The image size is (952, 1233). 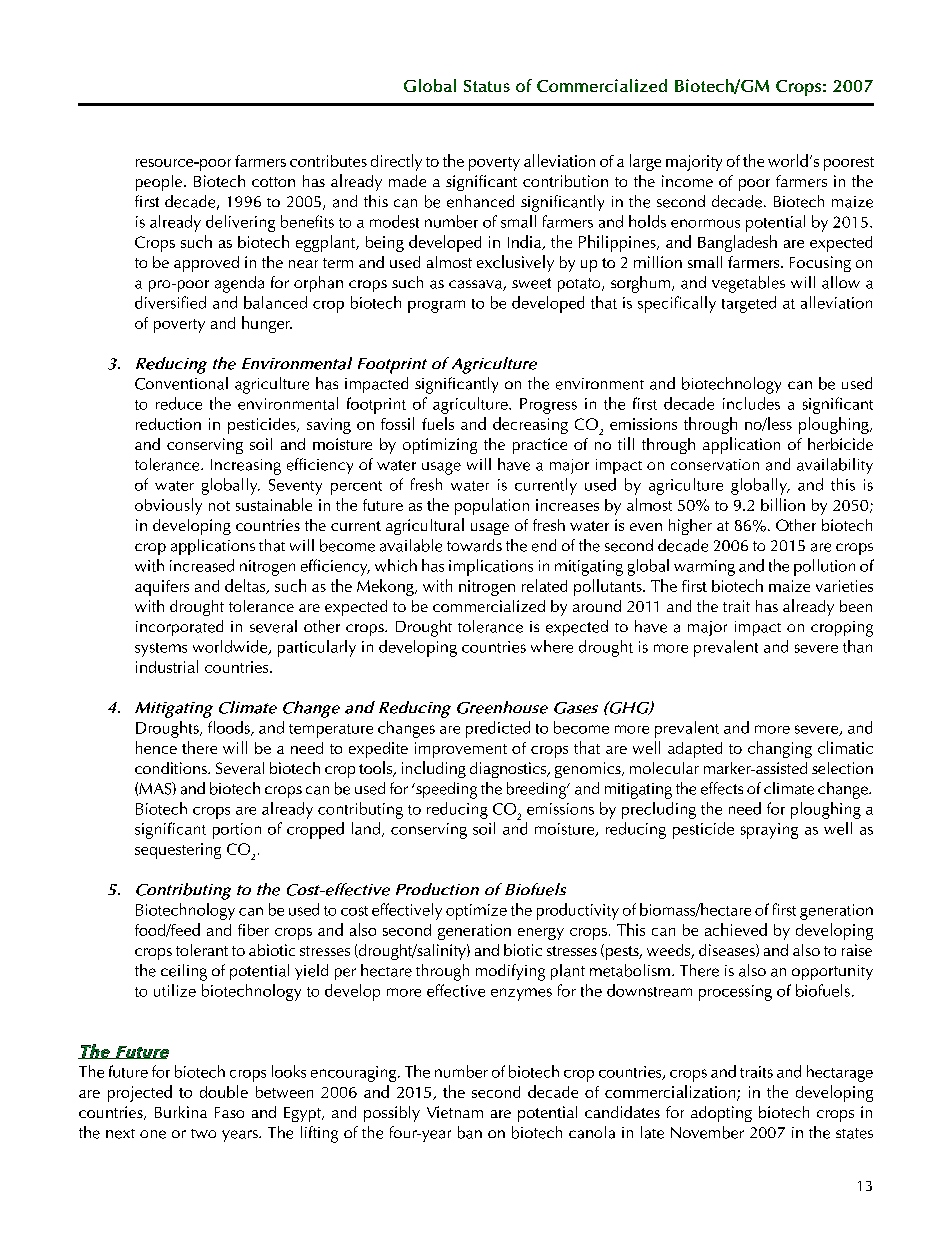 What do you see at coordinates (229, 1112) in the image?
I see `Faso` at bounding box center [229, 1112].
